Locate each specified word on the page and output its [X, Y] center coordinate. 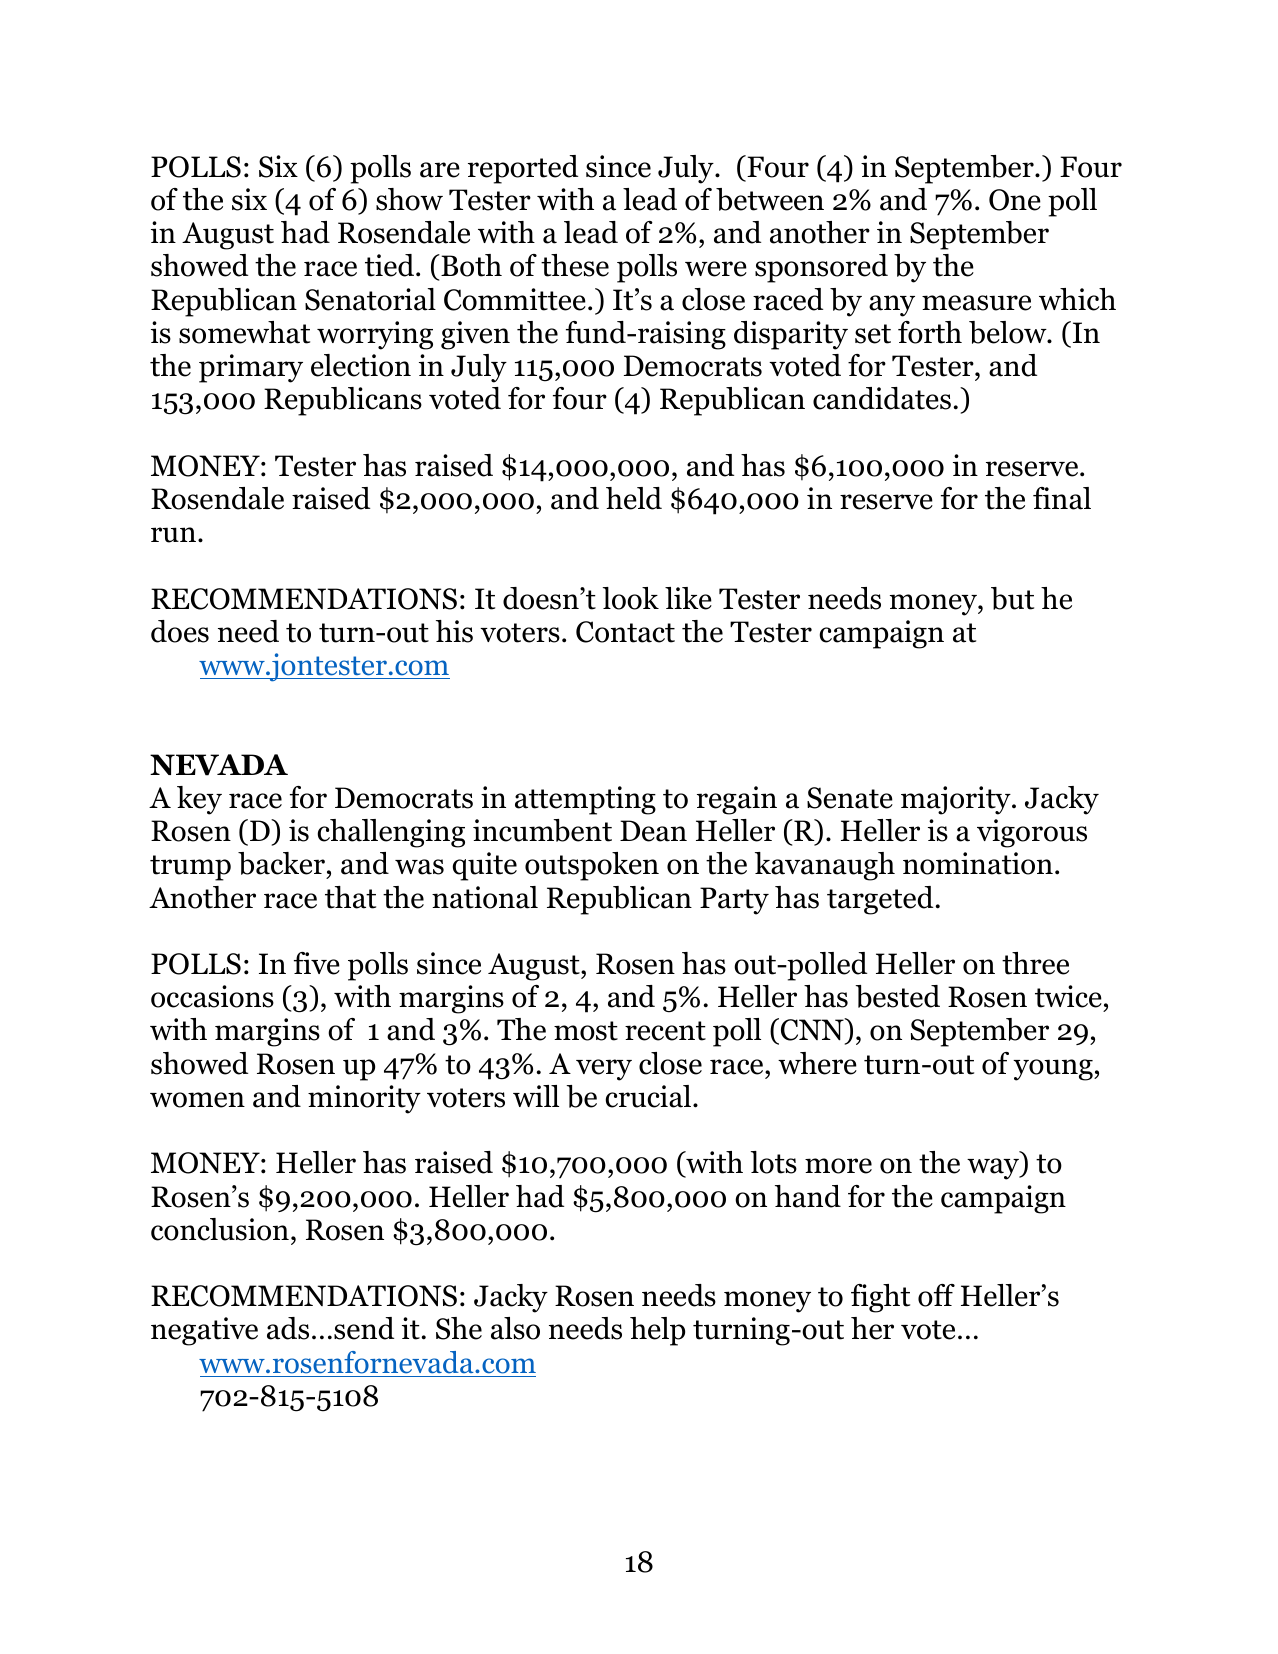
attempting [585, 800]
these [575, 265]
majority [957, 800]
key [199, 800]
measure [976, 303]
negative [204, 1331]
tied [391, 265]
